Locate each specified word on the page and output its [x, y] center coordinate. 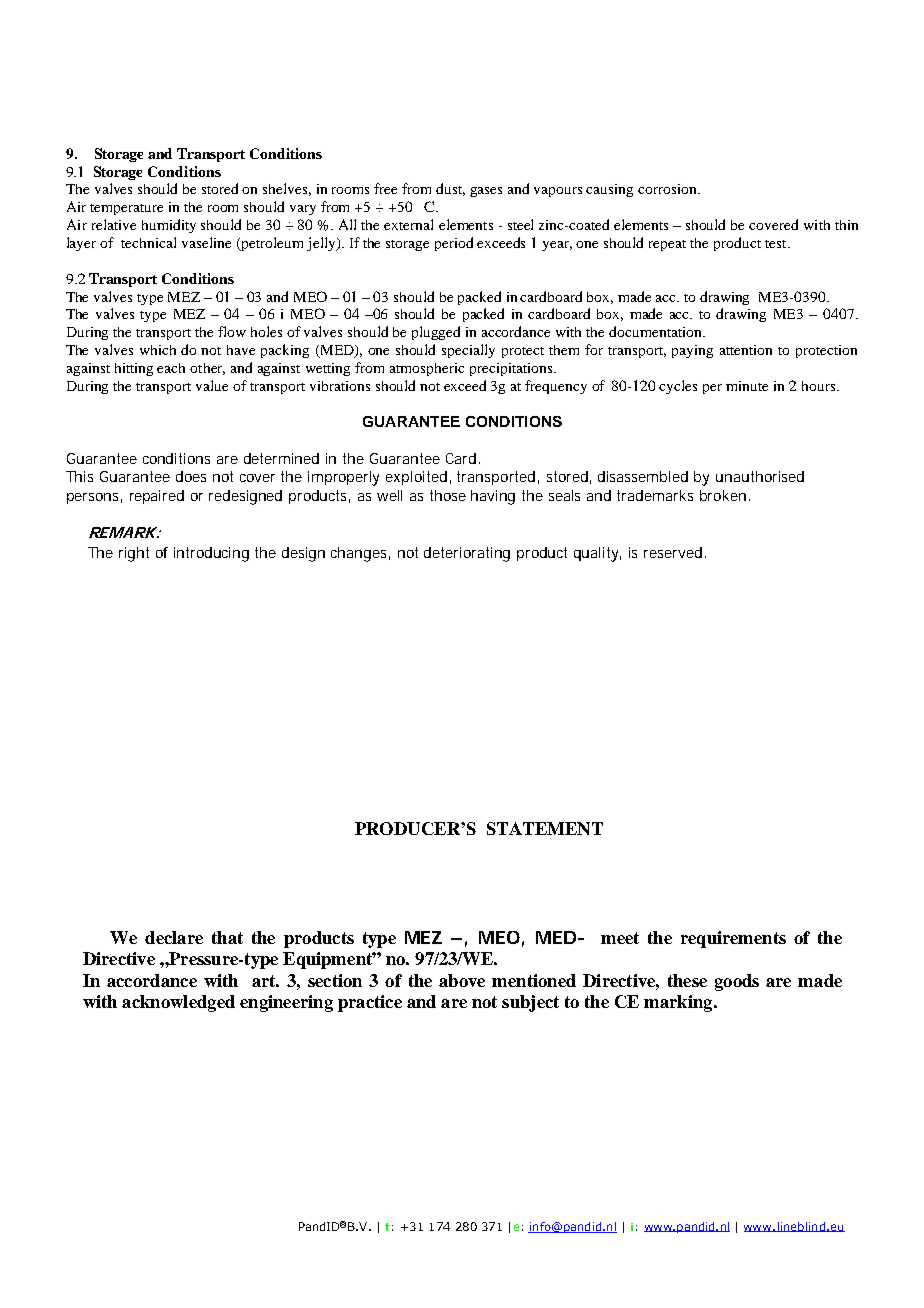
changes [360, 554]
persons [94, 498]
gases [486, 192]
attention [746, 350]
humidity [169, 226]
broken [725, 495]
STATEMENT [545, 828]
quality [597, 554]
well [389, 495]
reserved [675, 552]
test [777, 244]
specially [468, 351]
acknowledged [178, 1003]
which [158, 350]
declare [174, 937]
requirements [733, 939]
